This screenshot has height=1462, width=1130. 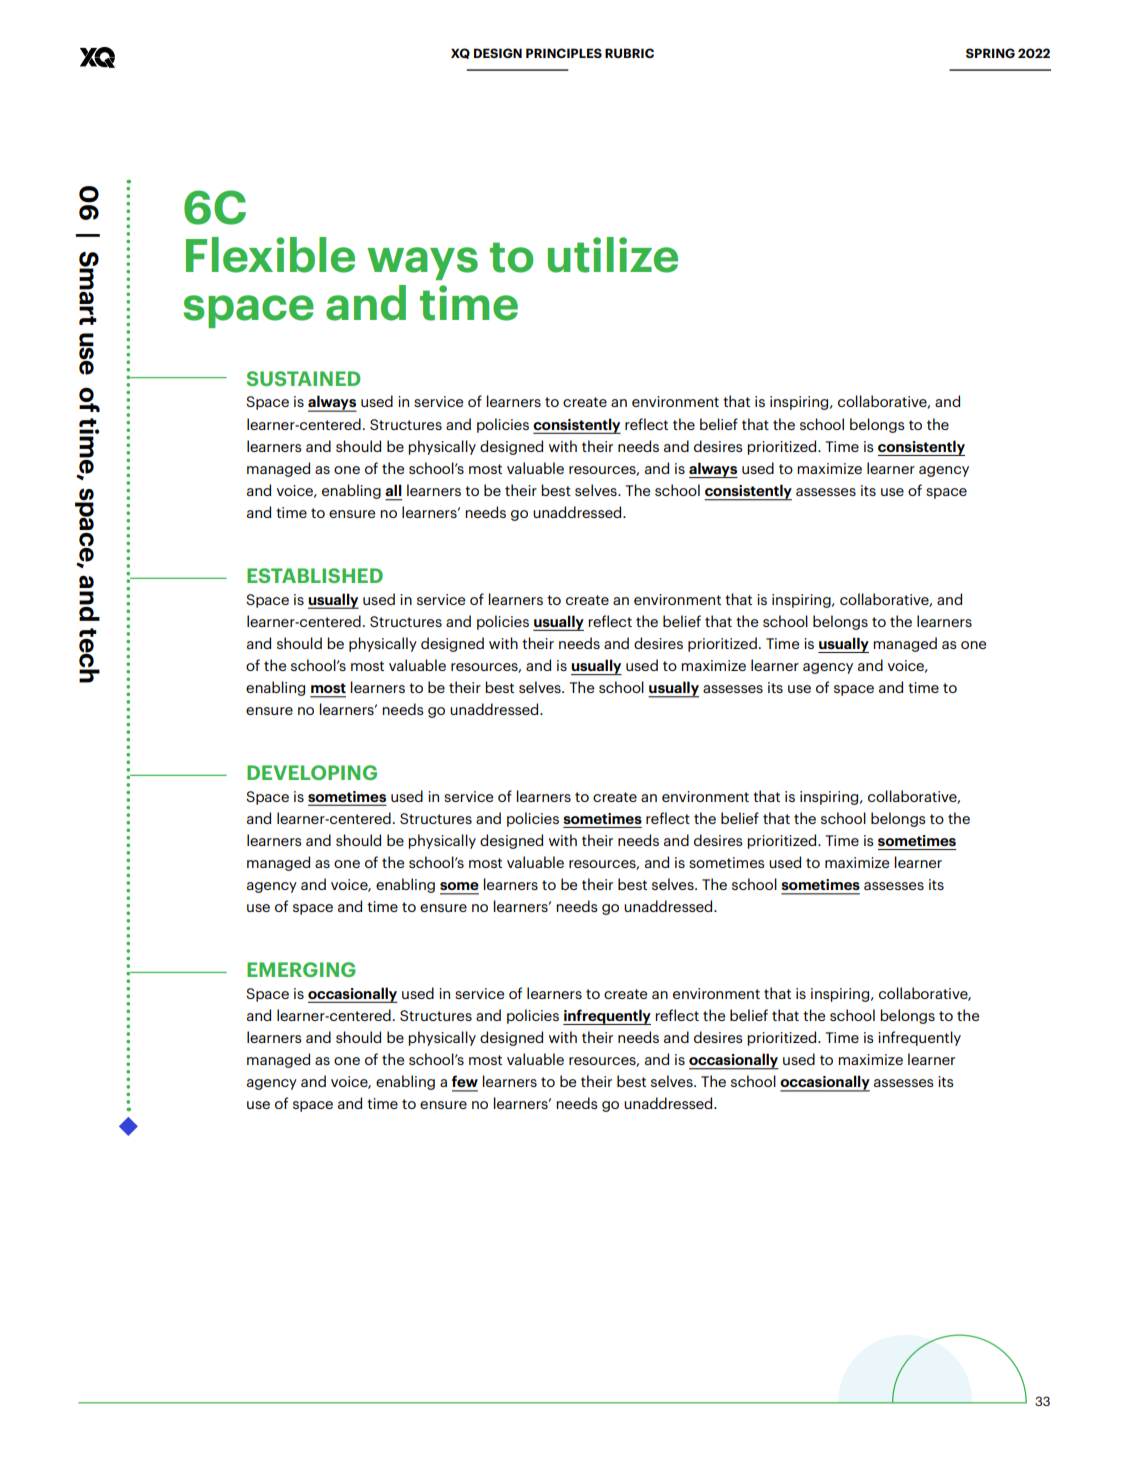 I want to click on RUBRIC, so click(x=629, y=53).
